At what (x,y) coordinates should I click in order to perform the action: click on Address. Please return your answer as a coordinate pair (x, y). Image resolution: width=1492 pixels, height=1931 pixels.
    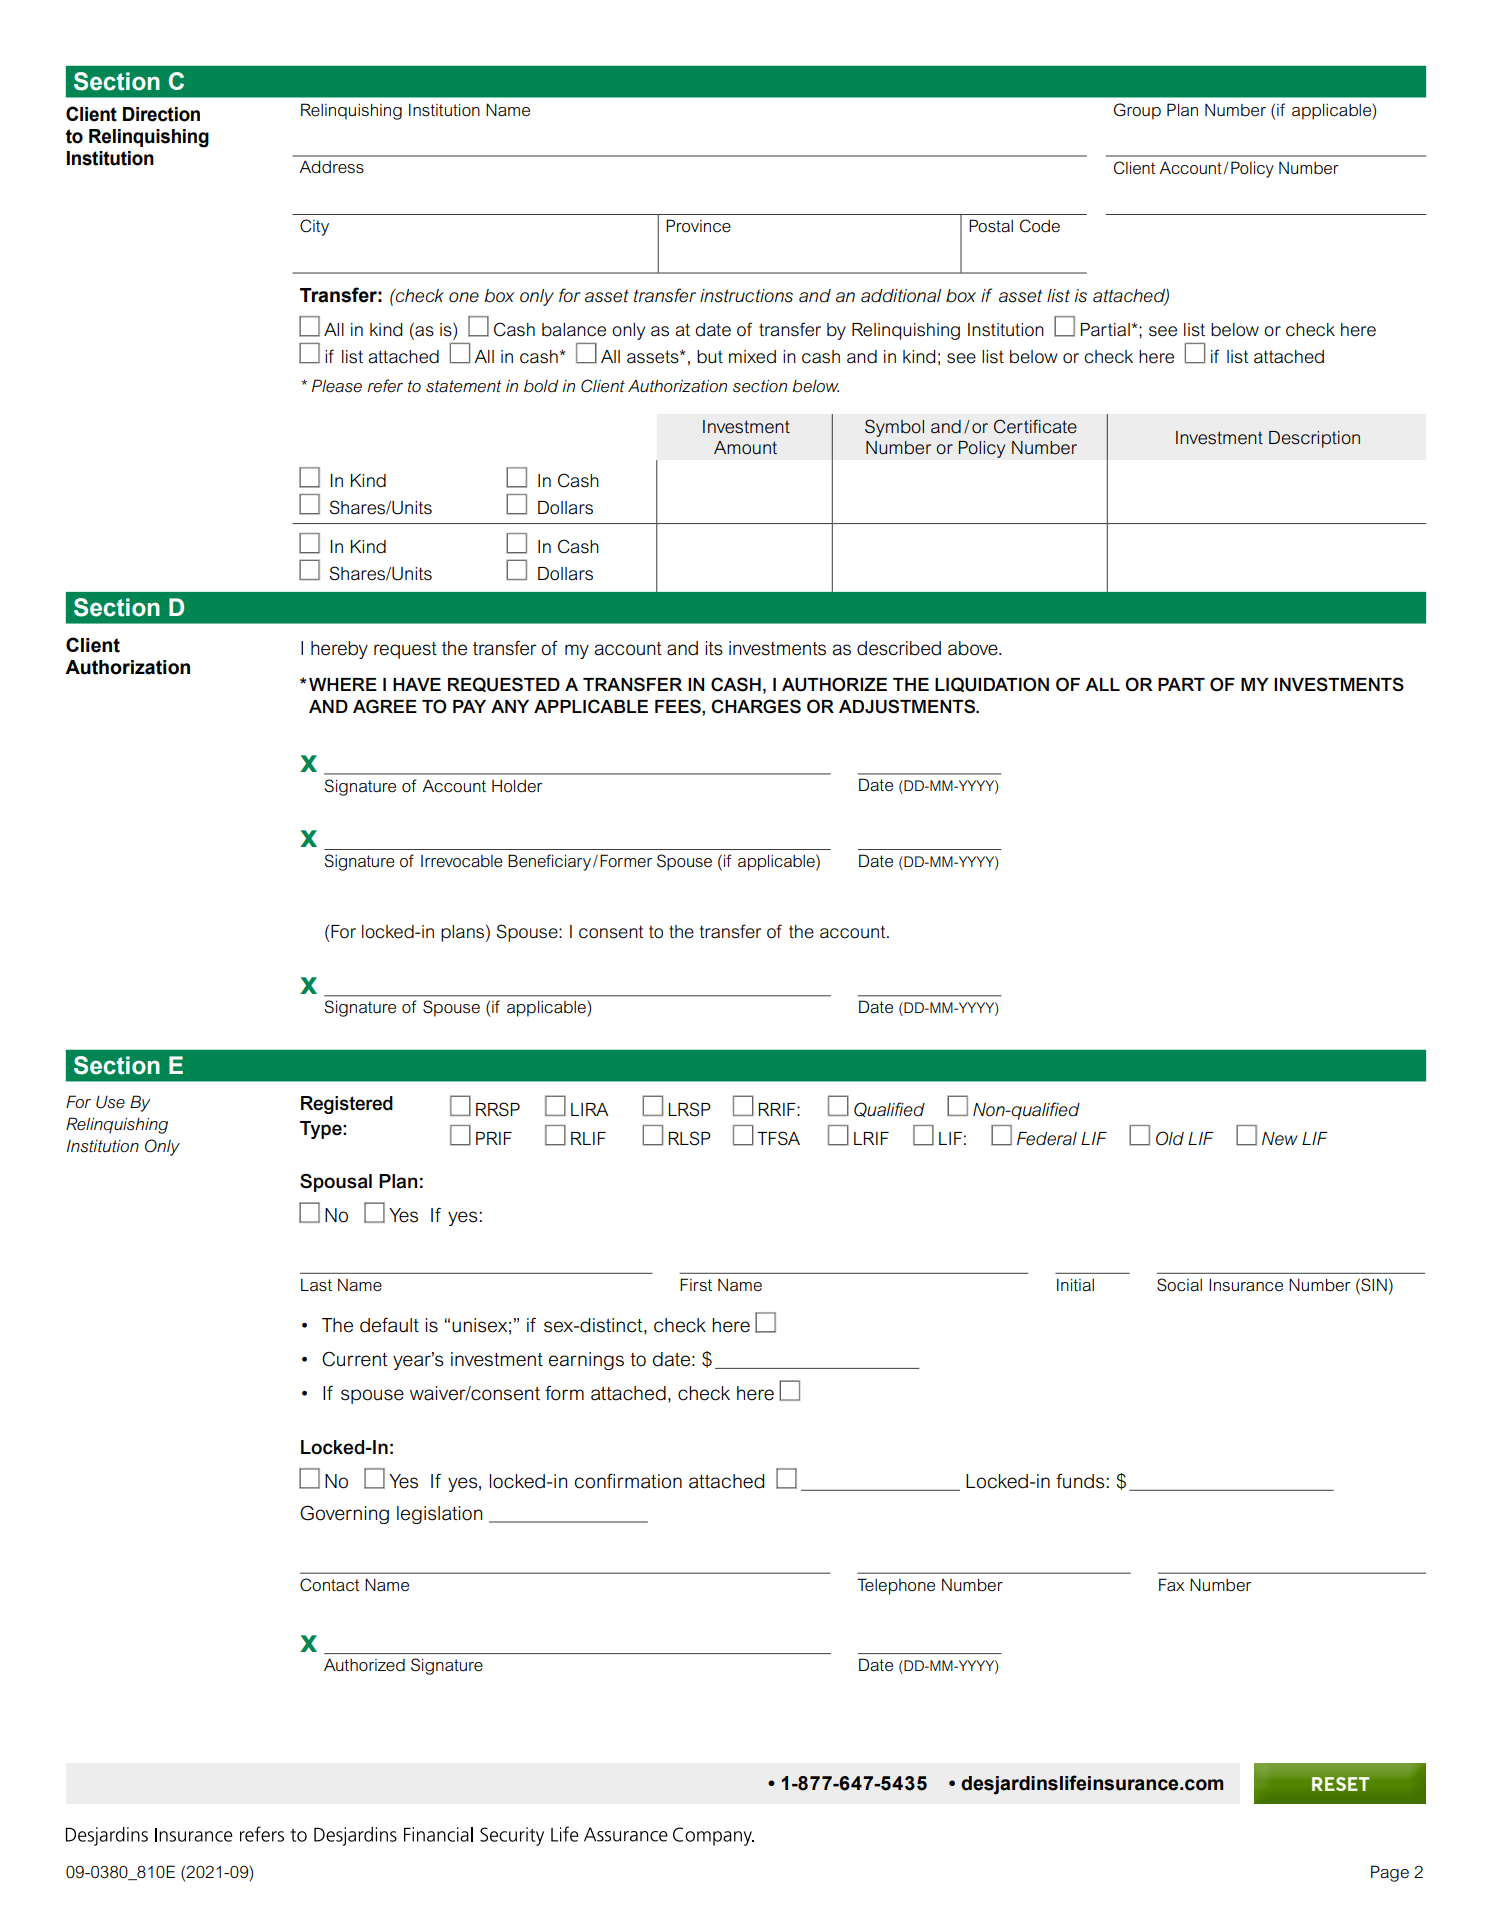
    Looking at the image, I should click on (331, 167).
